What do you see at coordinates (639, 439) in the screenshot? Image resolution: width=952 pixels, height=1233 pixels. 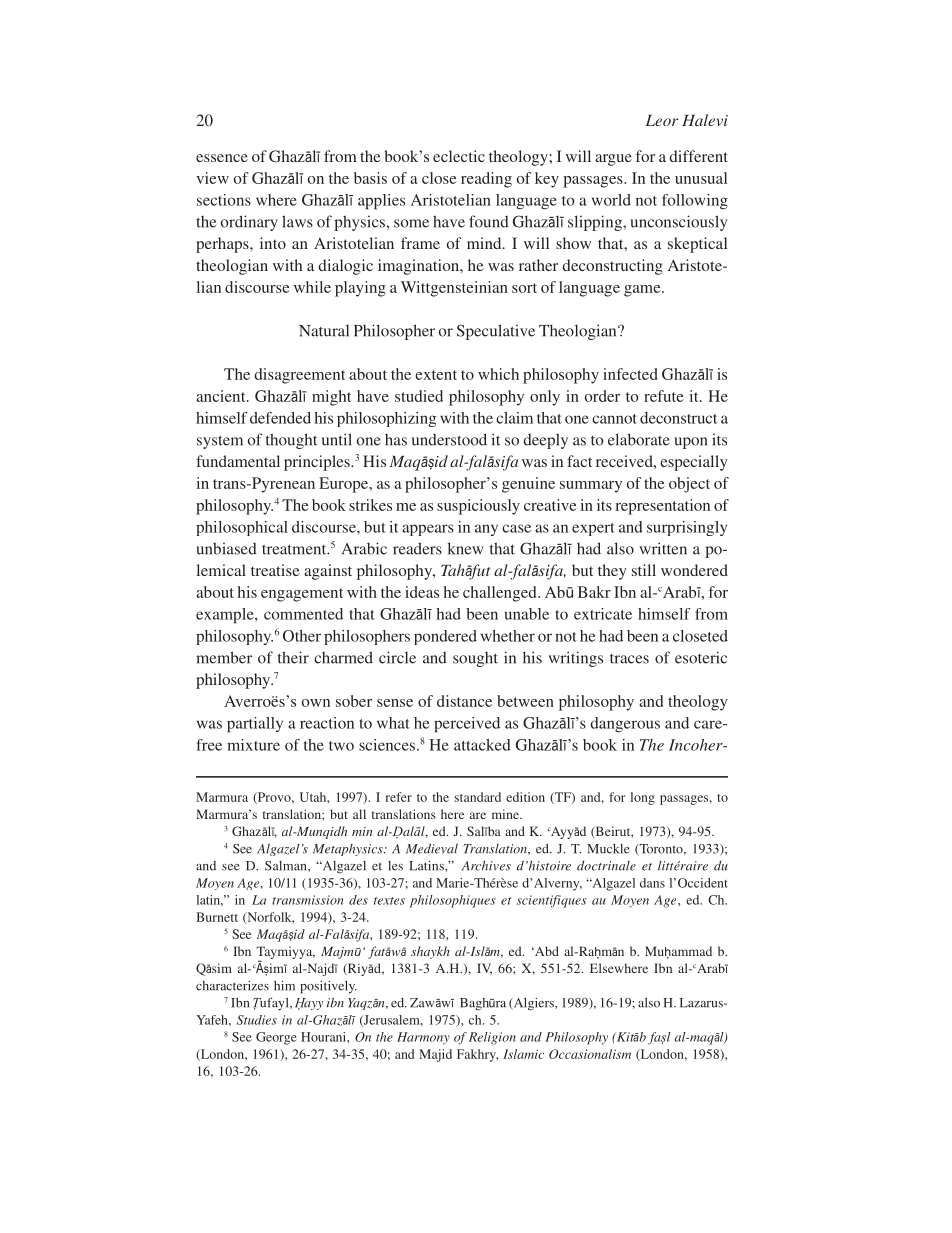 I see `elaborate` at bounding box center [639, 439].
